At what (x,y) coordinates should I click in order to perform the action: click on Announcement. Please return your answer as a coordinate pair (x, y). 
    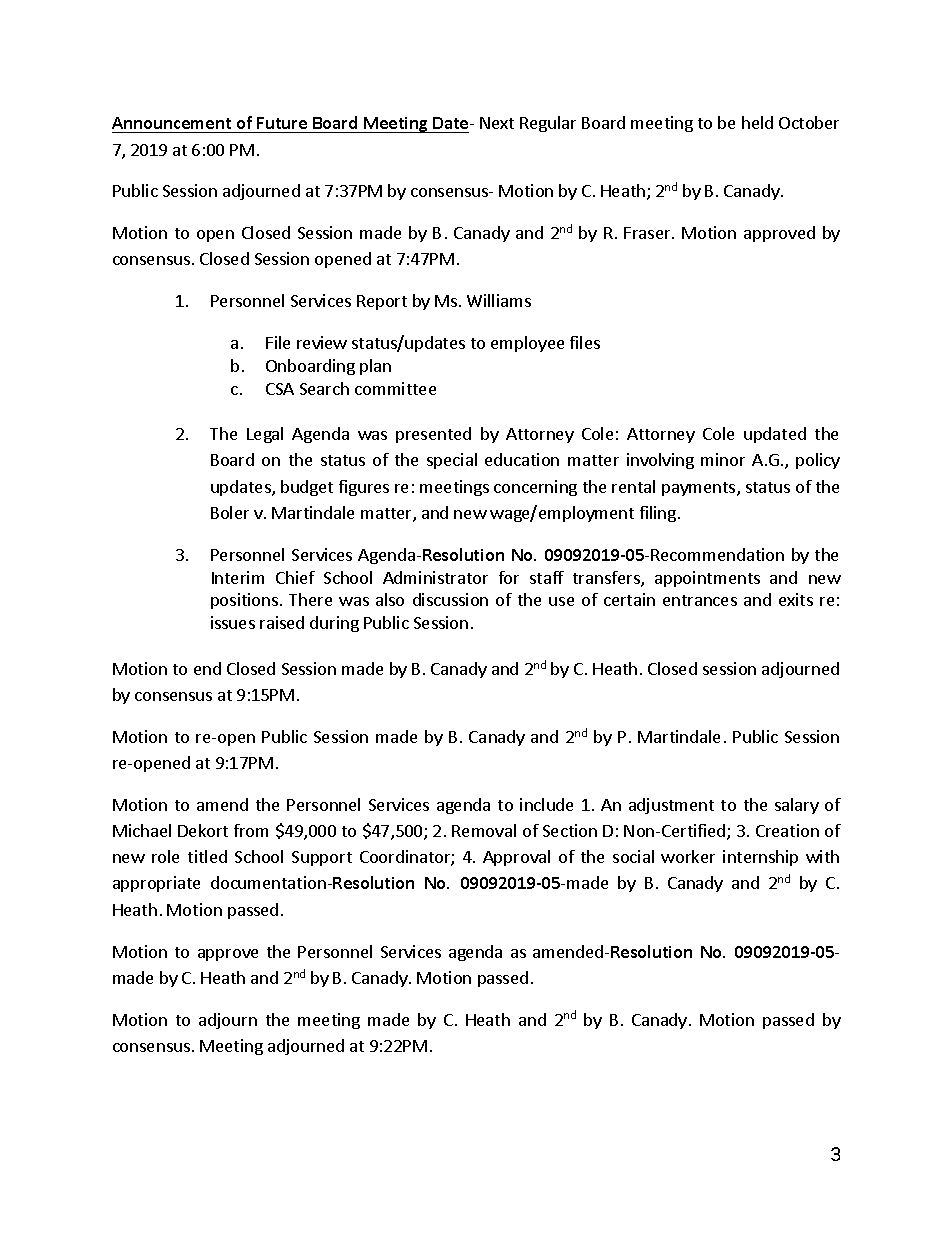
    Looking at the image, I should click on (173, 125).
